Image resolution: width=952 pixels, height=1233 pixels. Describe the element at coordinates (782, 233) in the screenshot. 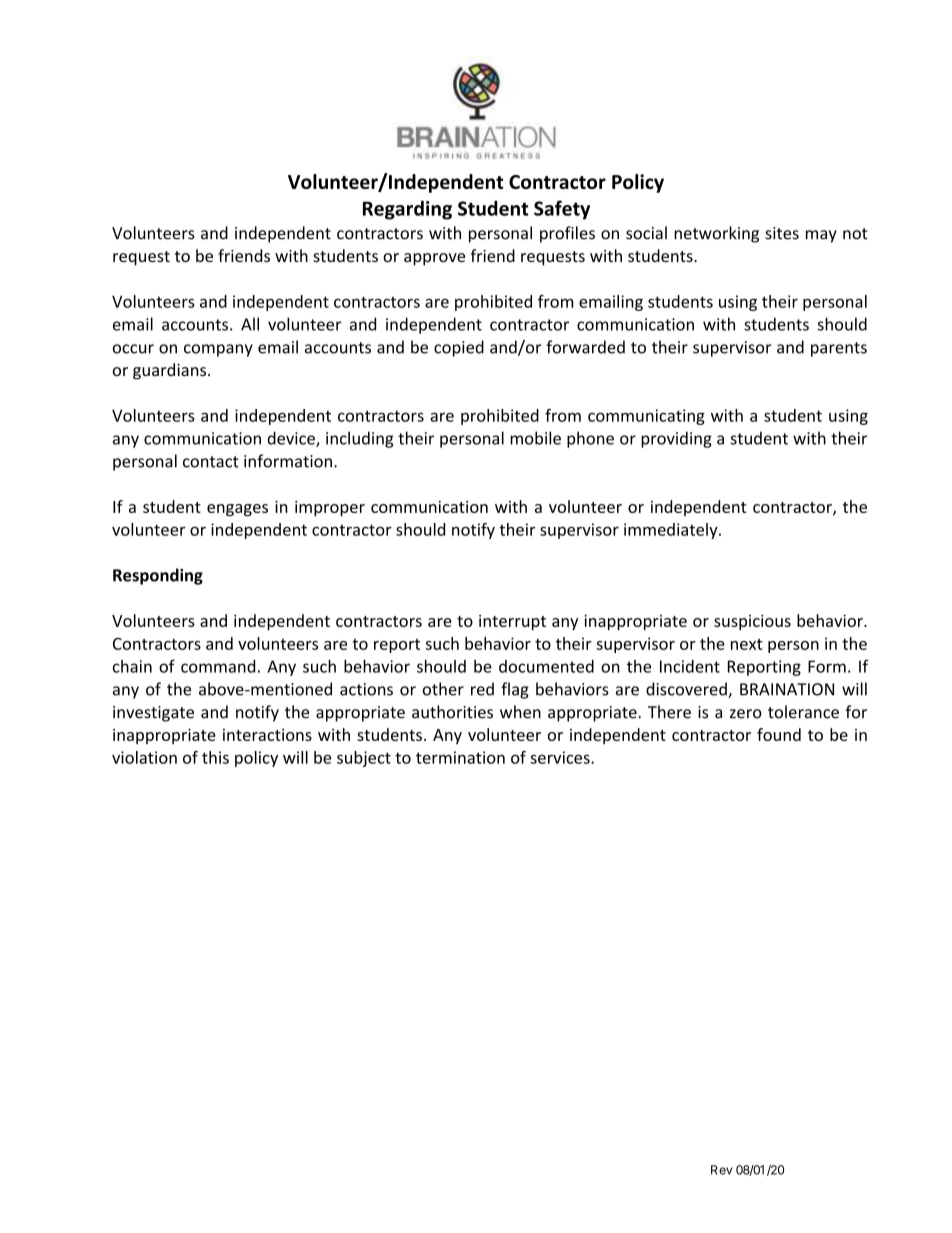

I see `sites` at that location.
